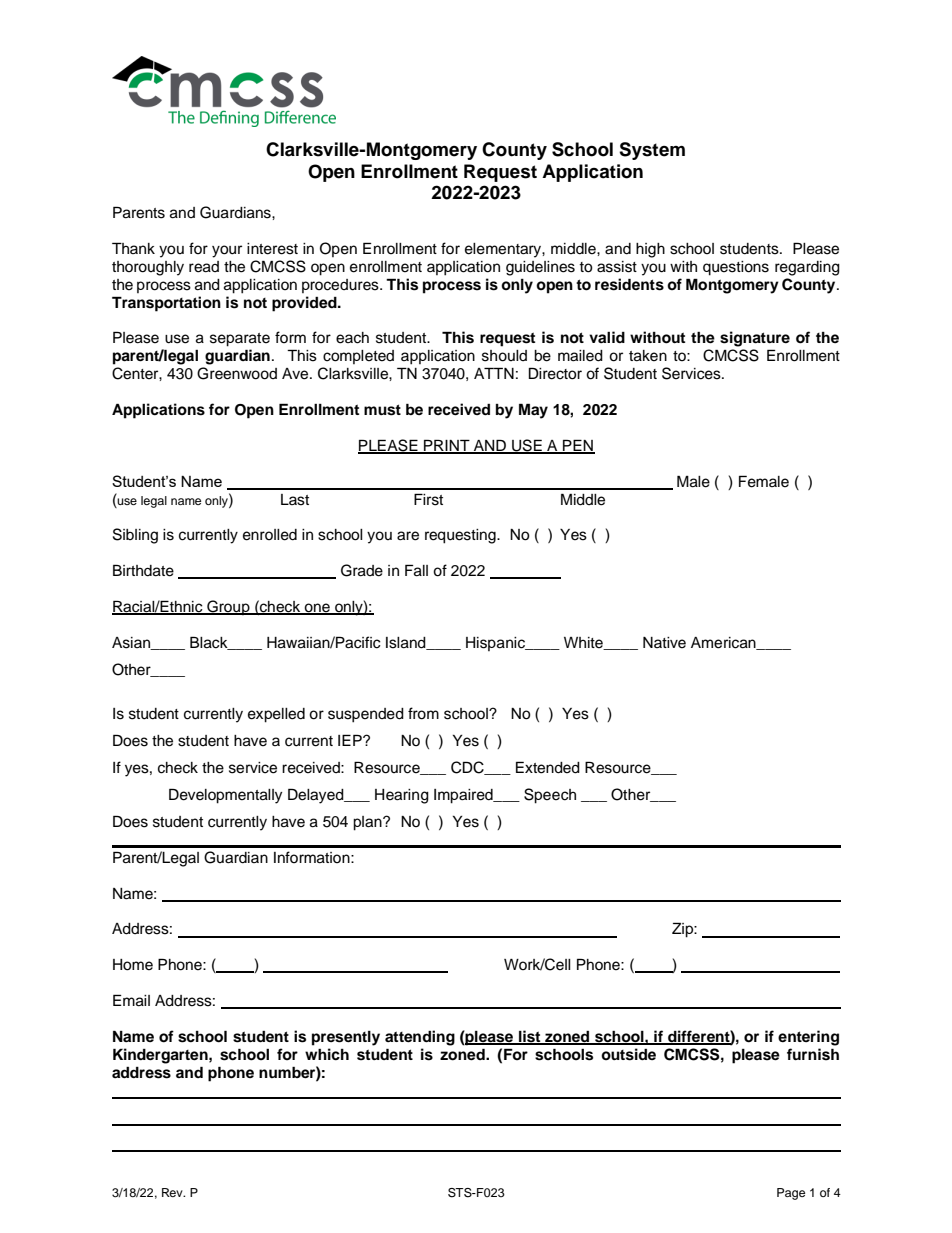 Image resolution: width=952 pixels, height=1233 pixels. I want to click on your, so click(227, 251).
